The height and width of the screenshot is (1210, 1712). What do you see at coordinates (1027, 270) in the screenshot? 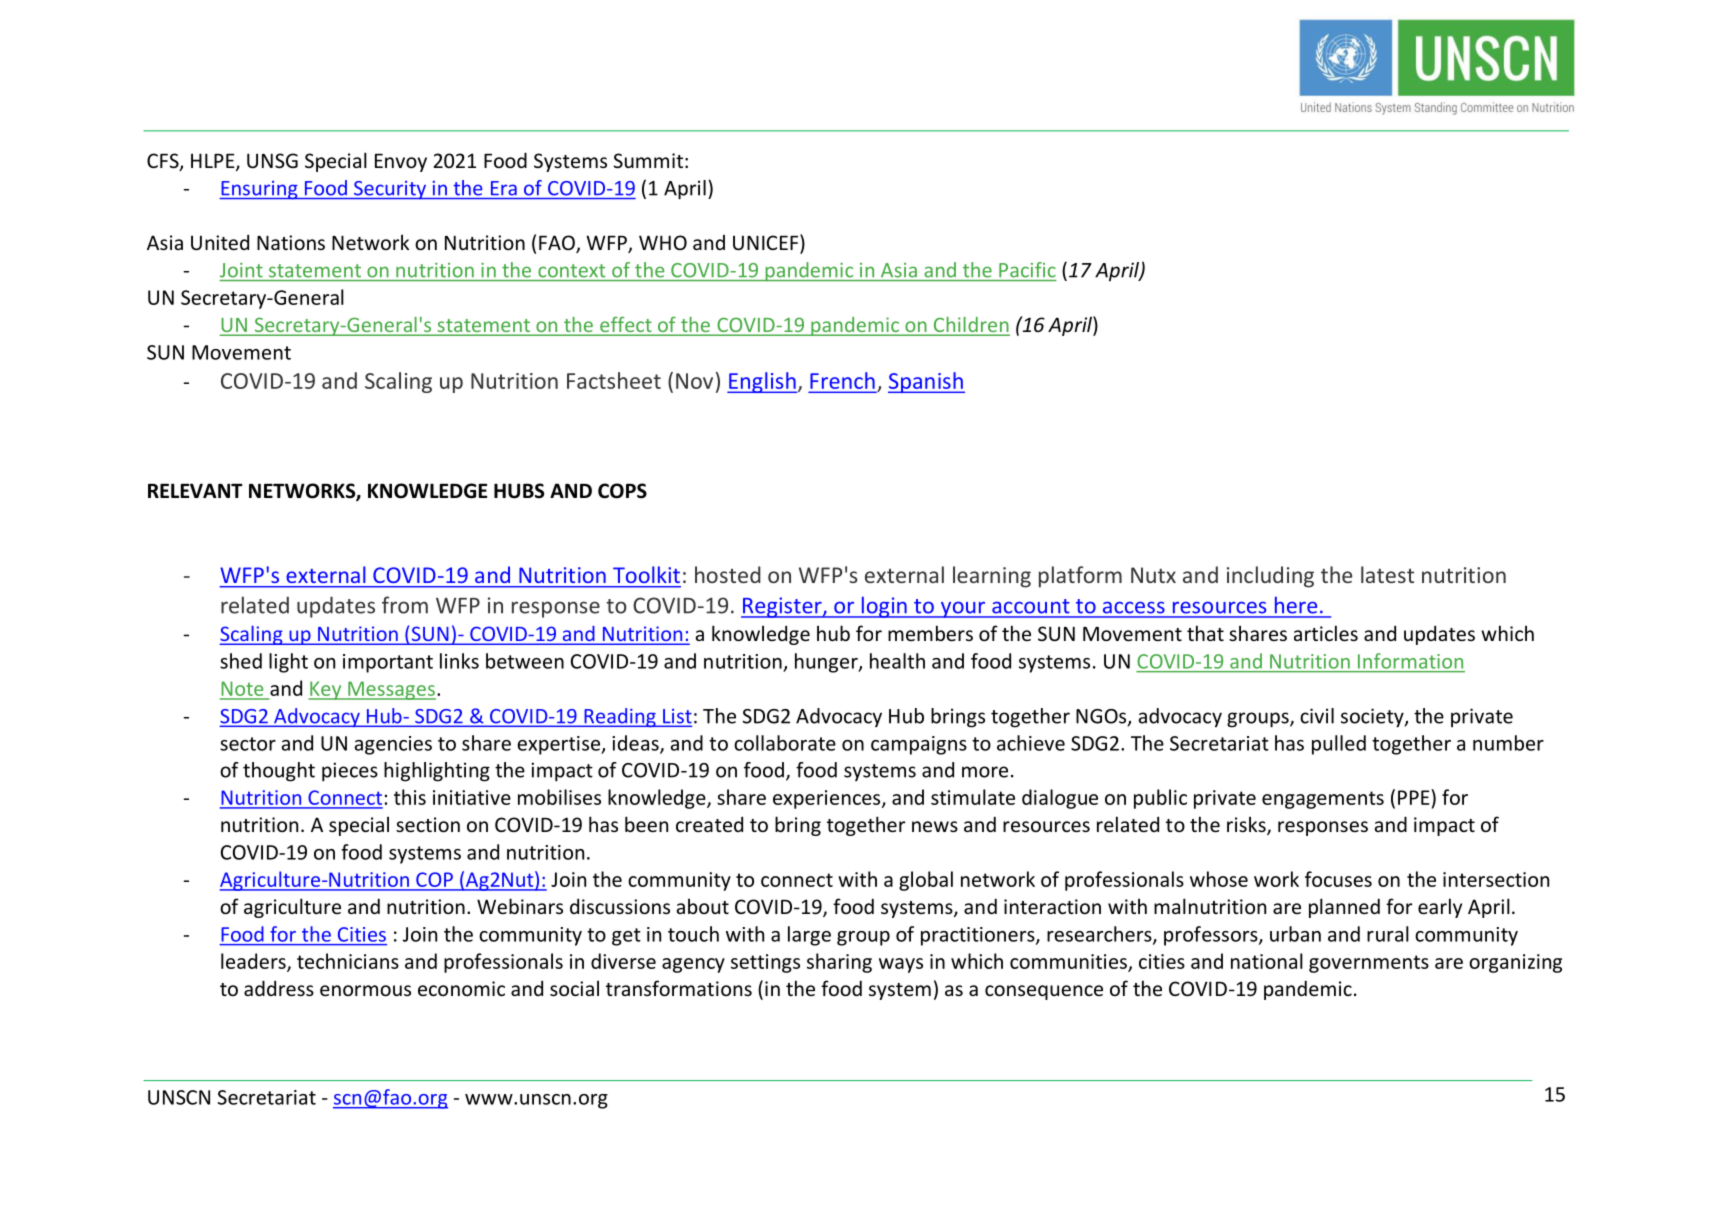
I see `Pacific` at bounding box center [1027, 270].
